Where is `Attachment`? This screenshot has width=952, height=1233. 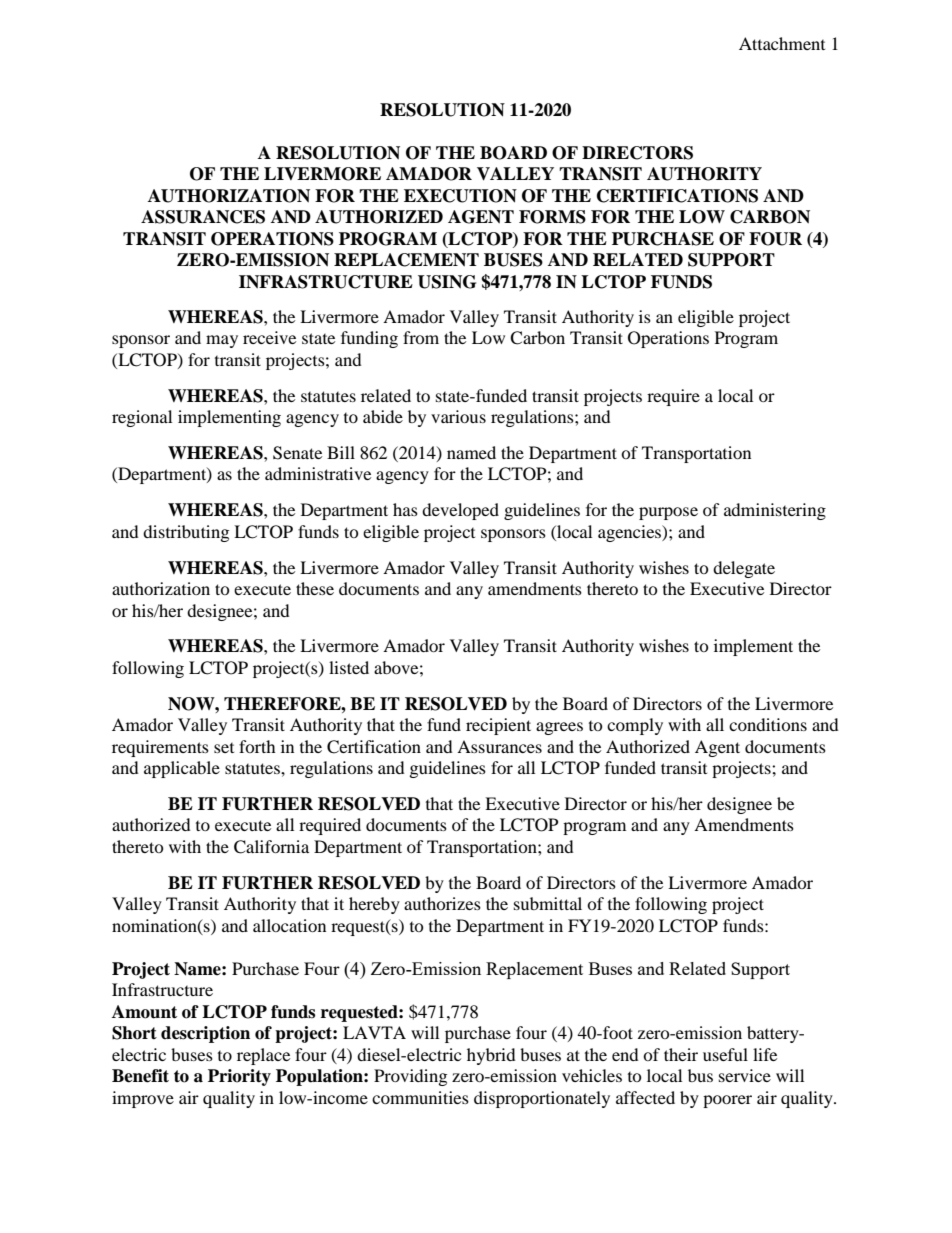
Attachment is located at coordinates (782, 43).
